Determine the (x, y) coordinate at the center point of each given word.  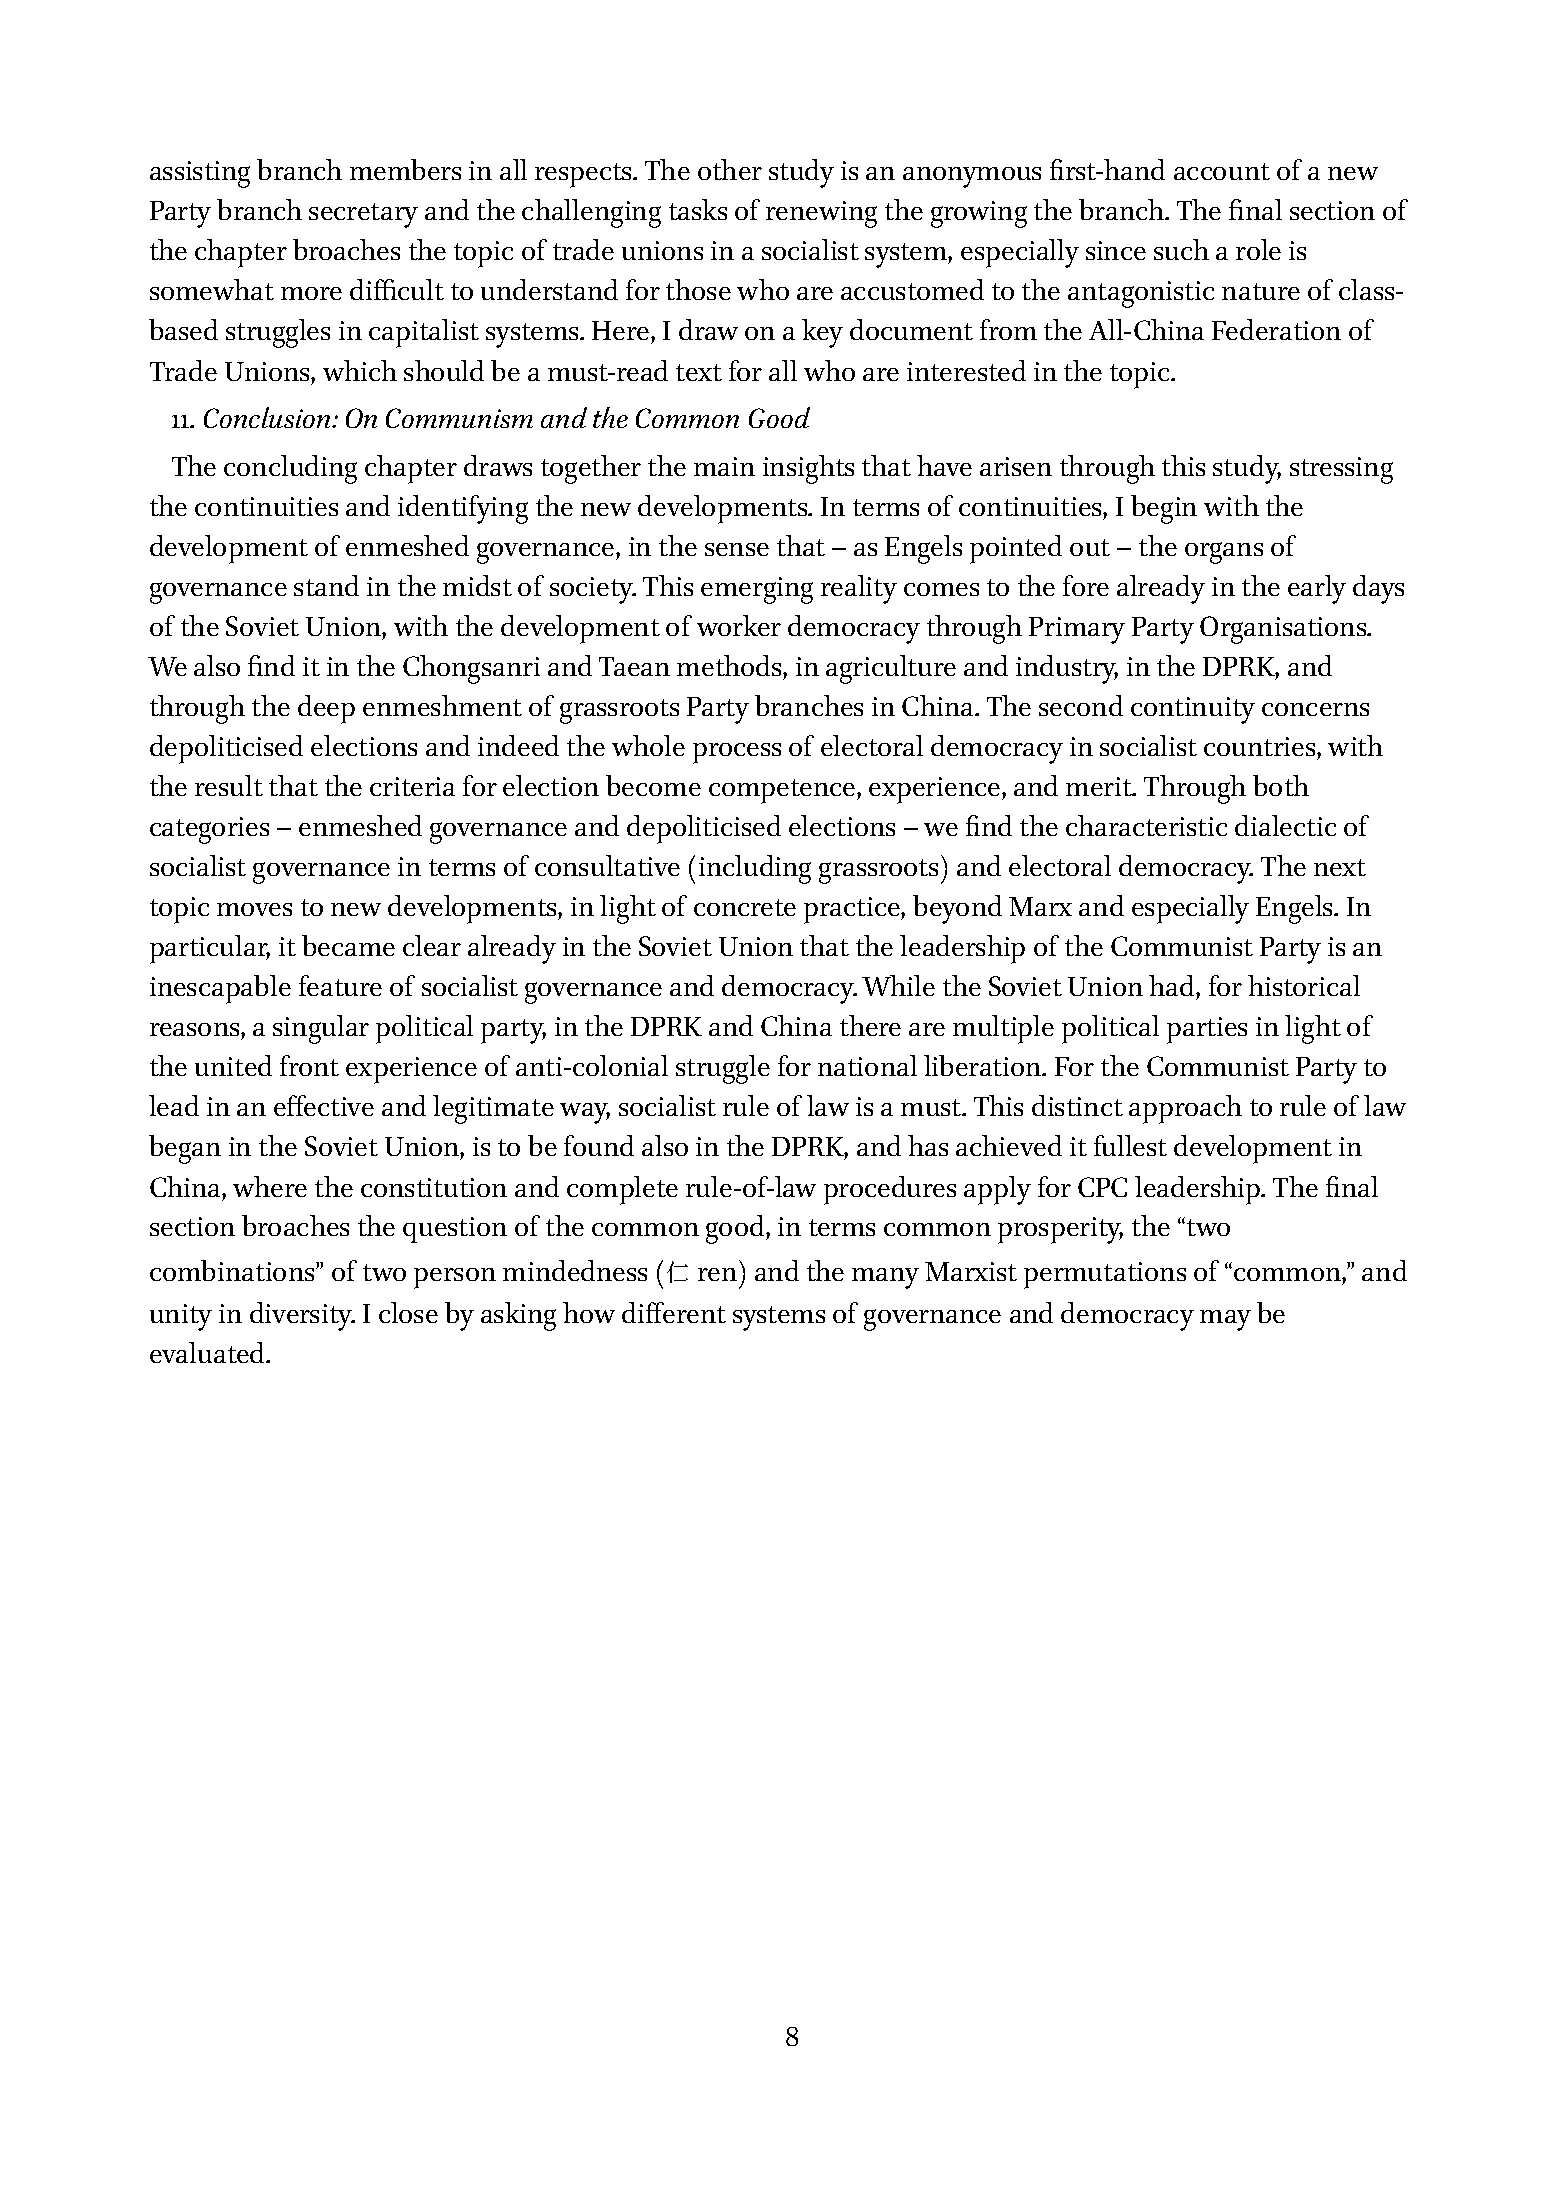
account (1222, 171)
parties (1207, 1030)
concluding (290, 469)
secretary (363, 215)
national (867, 1065)
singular (321, 1029)
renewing (821, 214)
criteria (412, 786)
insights (808, 469)
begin (1164, 509)
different (674, 1312)
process (737, 753)
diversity (302, 1316)
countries (1261, 746)
